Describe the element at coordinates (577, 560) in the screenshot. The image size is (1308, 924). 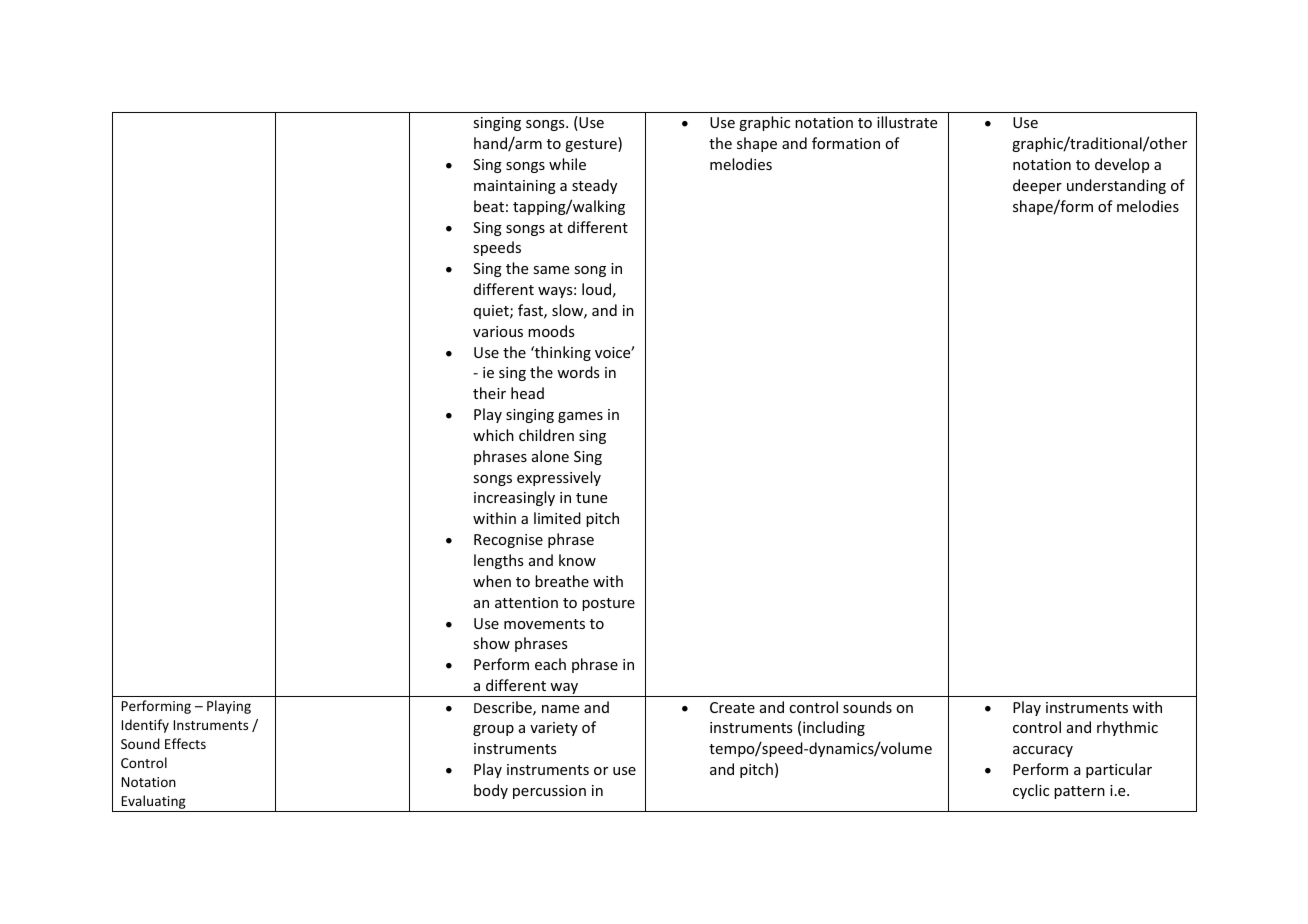
I see `know` at that location.
